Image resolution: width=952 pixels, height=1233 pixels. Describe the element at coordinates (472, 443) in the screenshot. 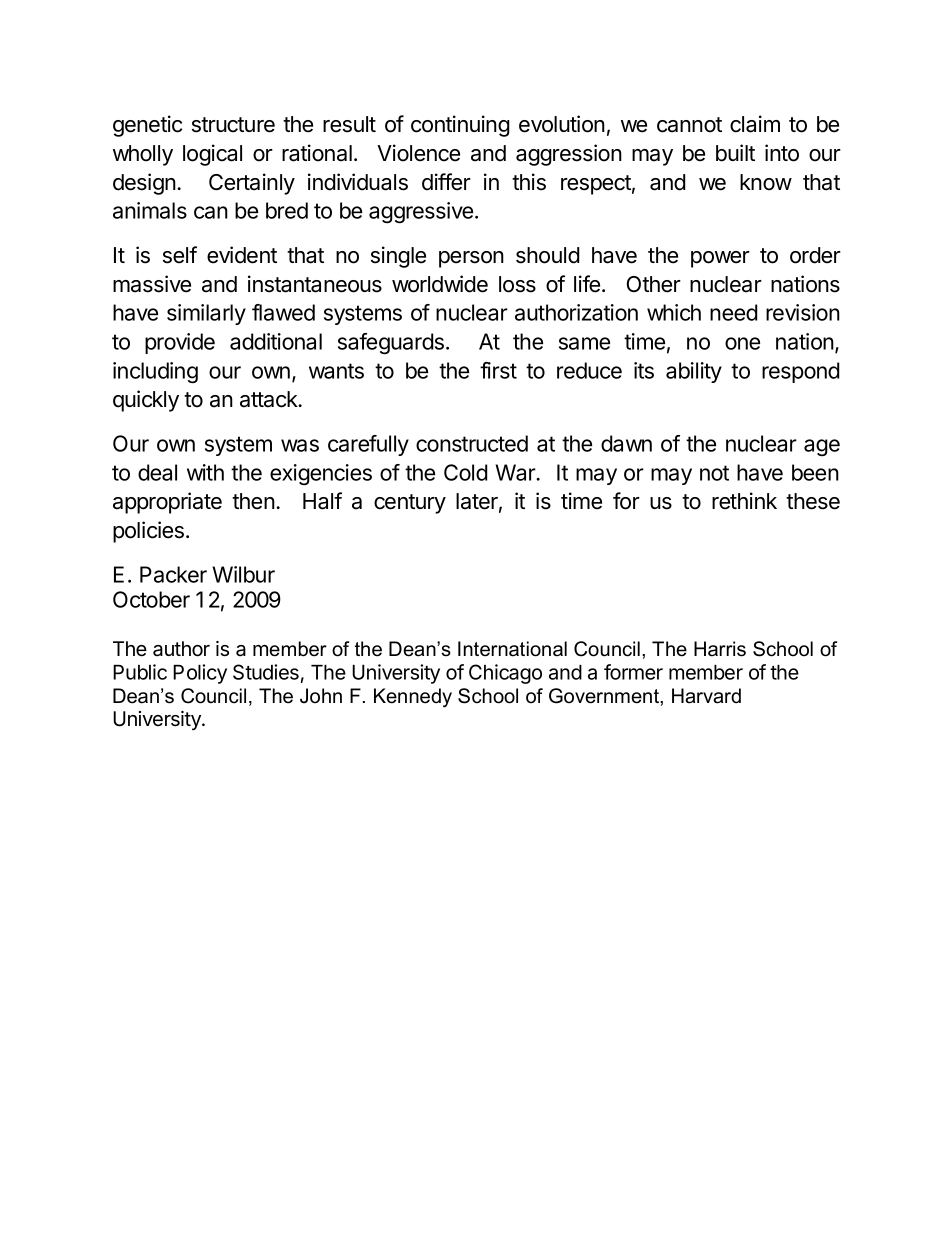

I see `constructed` at that location.
